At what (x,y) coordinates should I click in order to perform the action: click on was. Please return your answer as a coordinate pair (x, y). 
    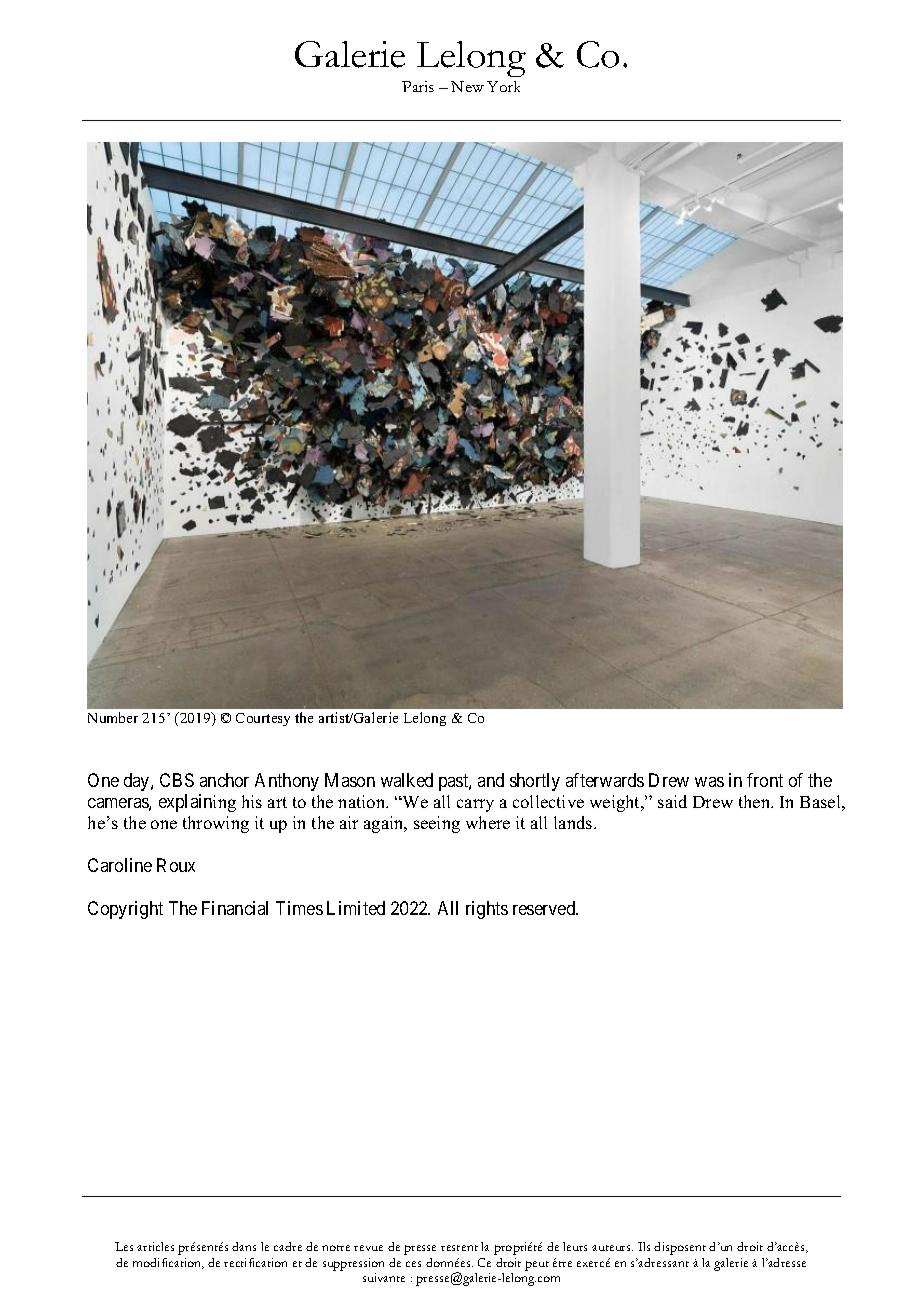
    Looking at the image, I should click on (709, 782).
